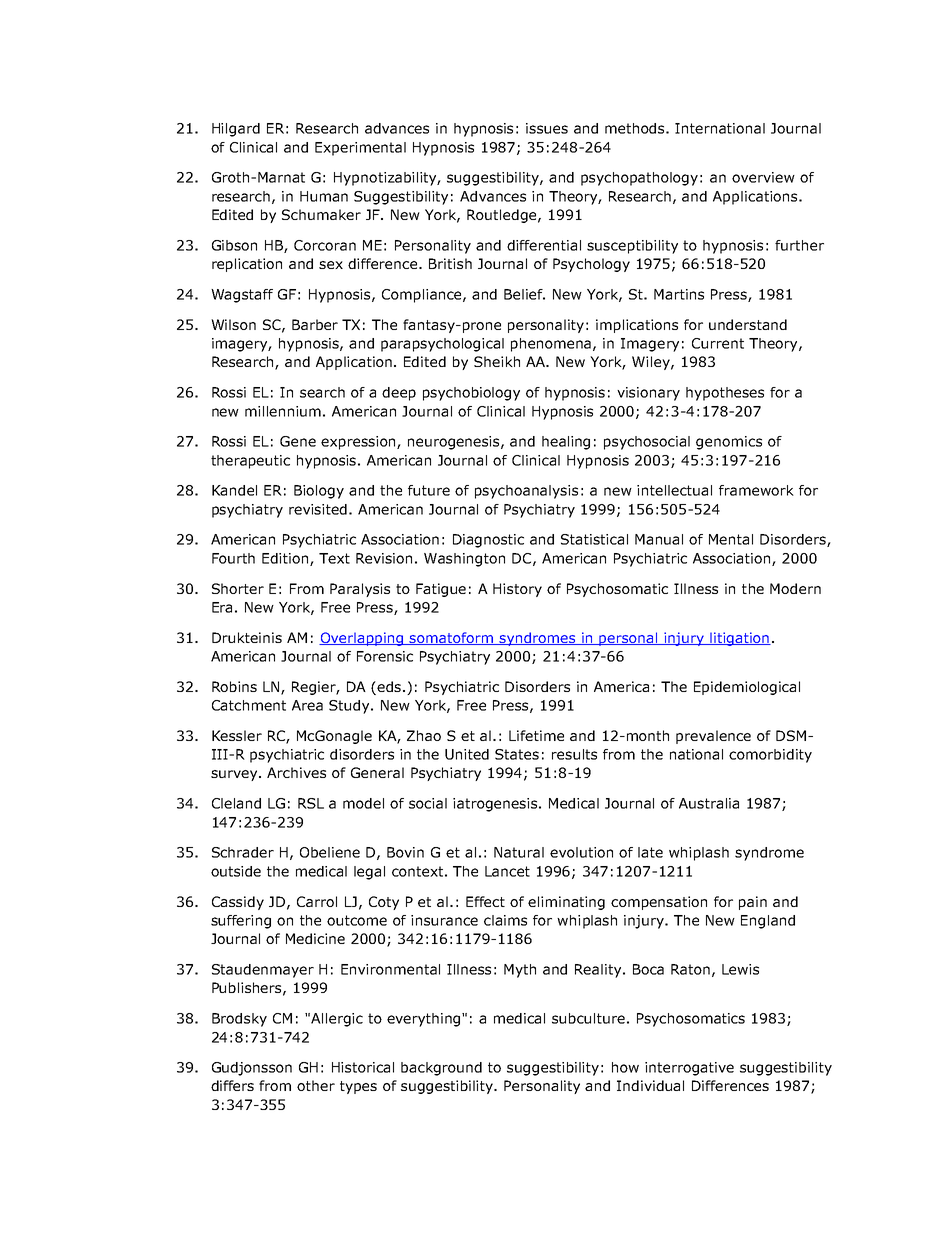 The width and height of the screenshot is (952, 1233). I want to click on therapeutic, so click(250, 462).
